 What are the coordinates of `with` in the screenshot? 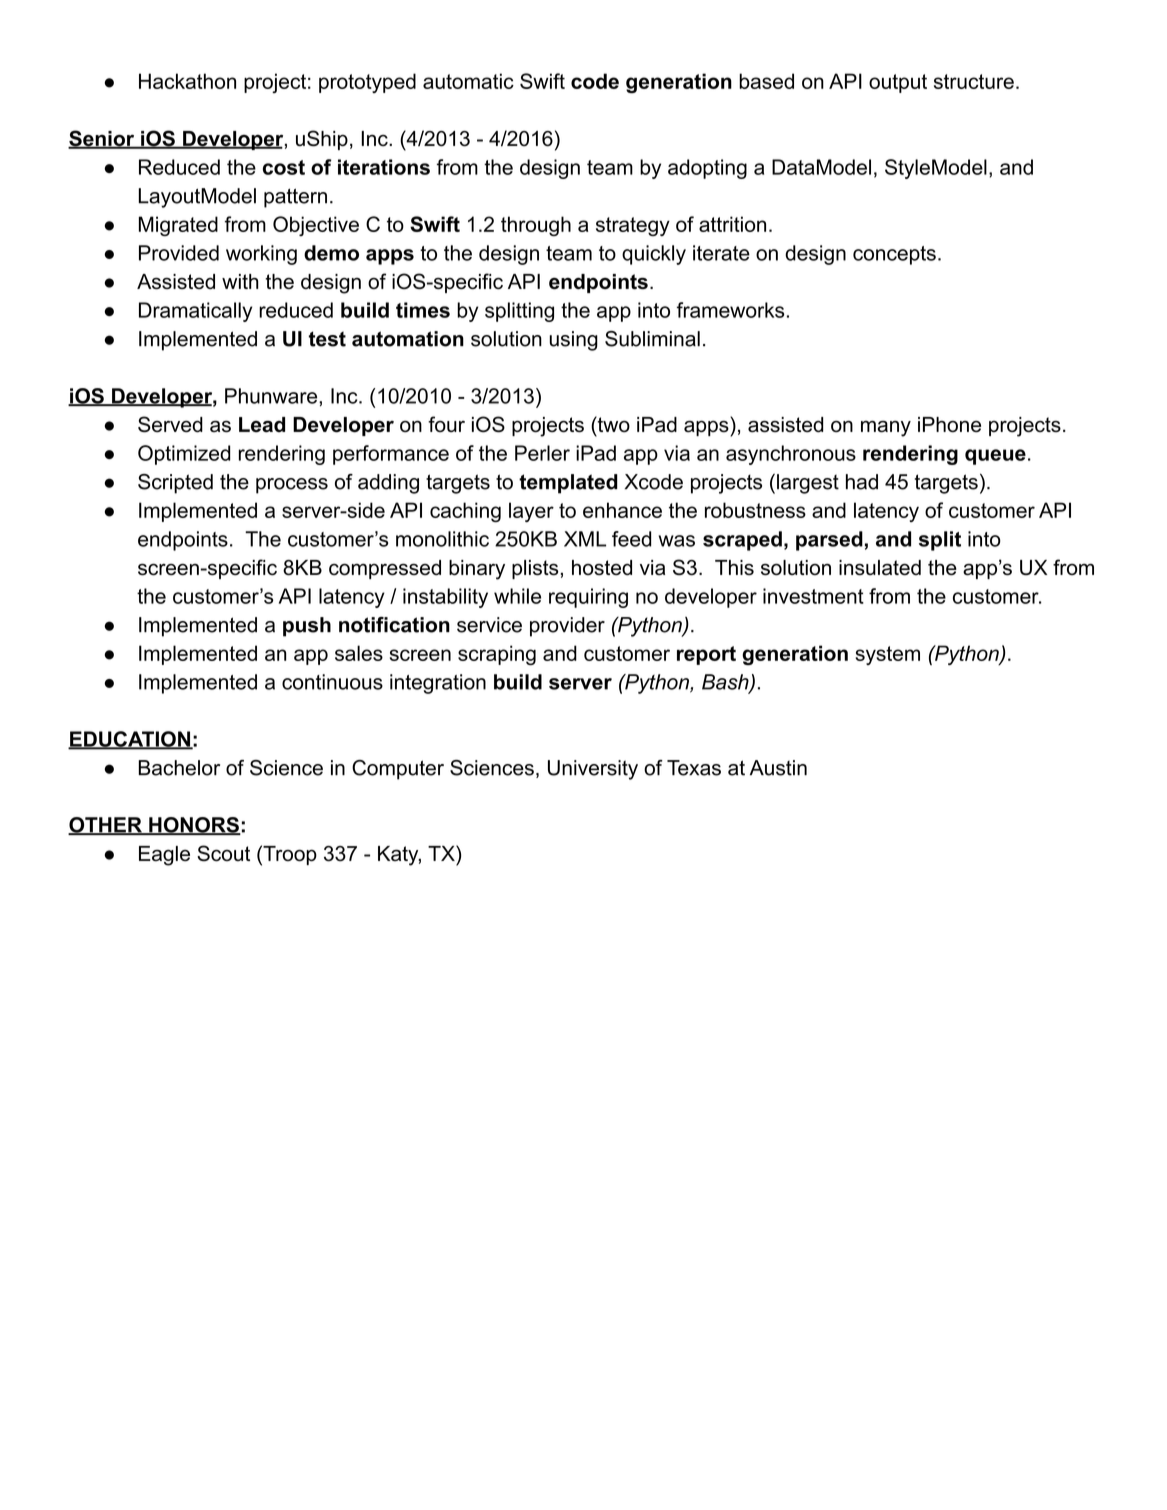 It's located at (240, 281).
